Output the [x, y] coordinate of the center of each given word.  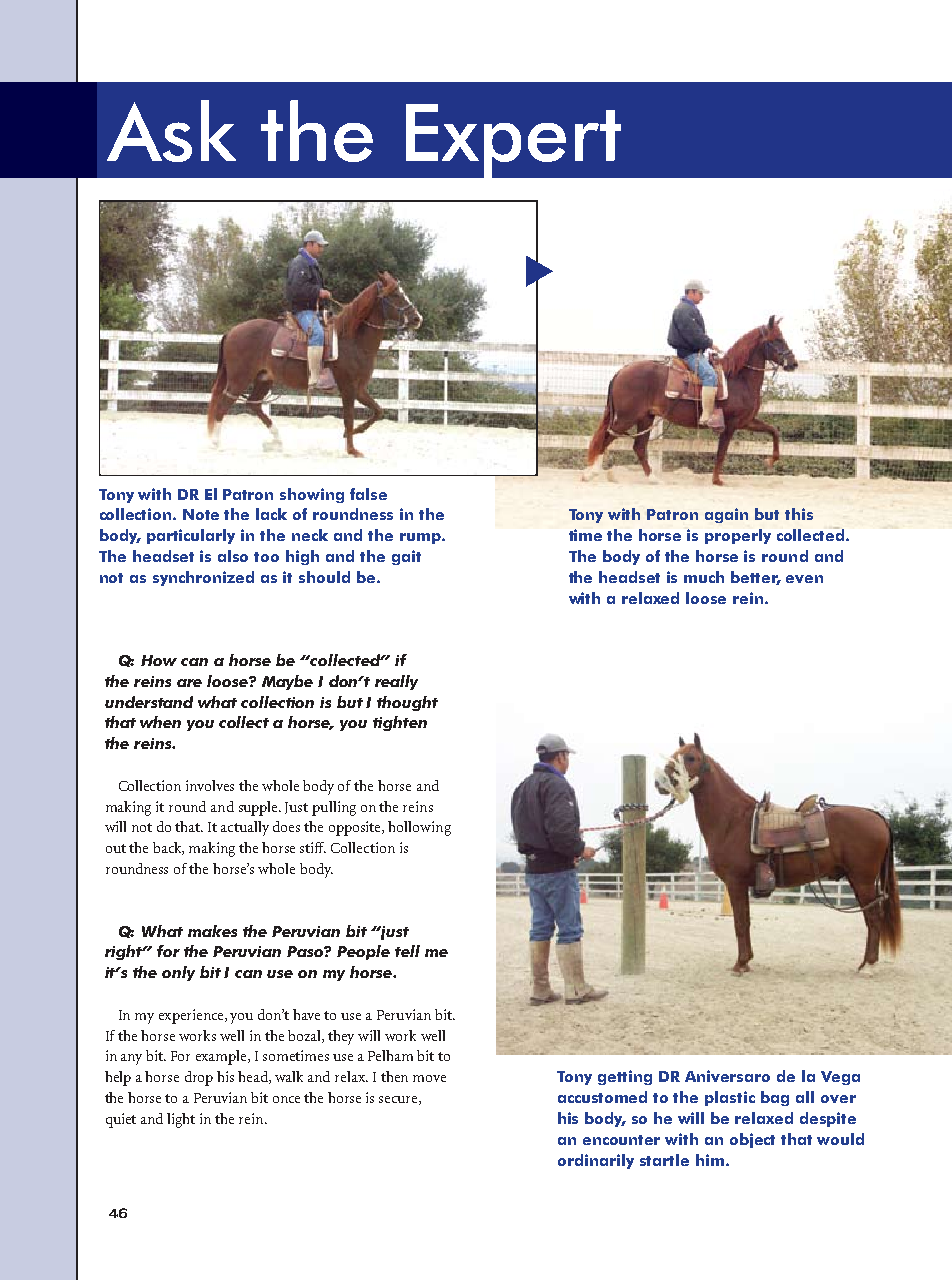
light [181, 1120]
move [429, 1078]
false [368, 494]
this [799, 514]
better [756, 578]
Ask [171, 131]
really [396, 682]
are [189, 683]
